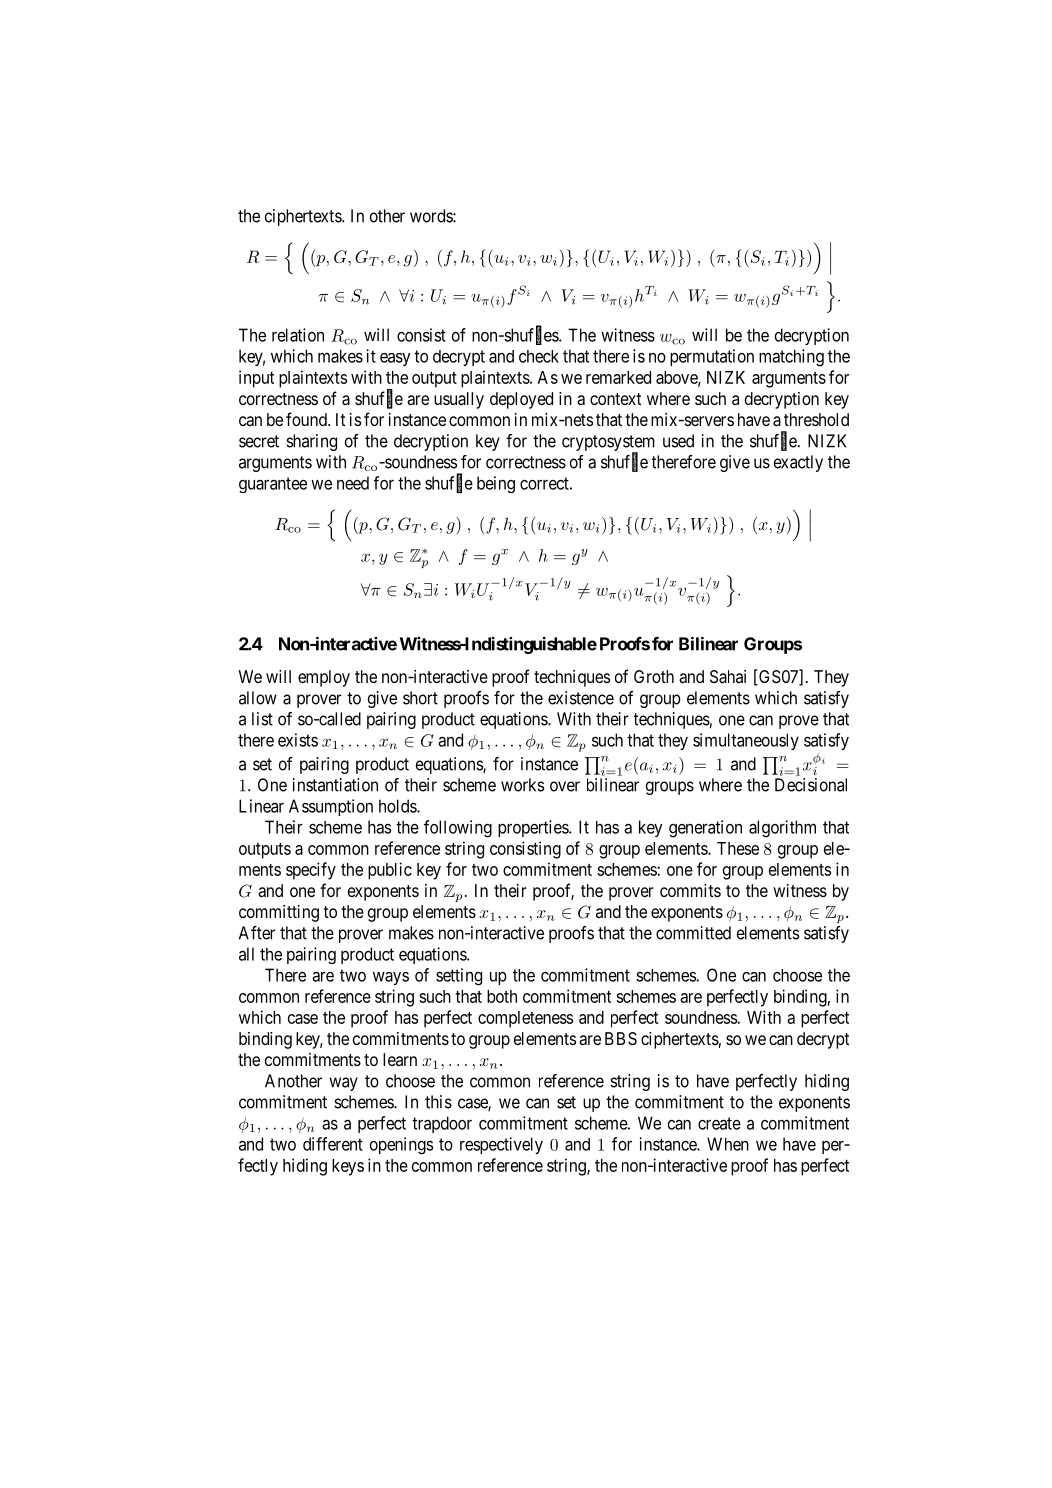  I want to click on check, so click(539, 356).
